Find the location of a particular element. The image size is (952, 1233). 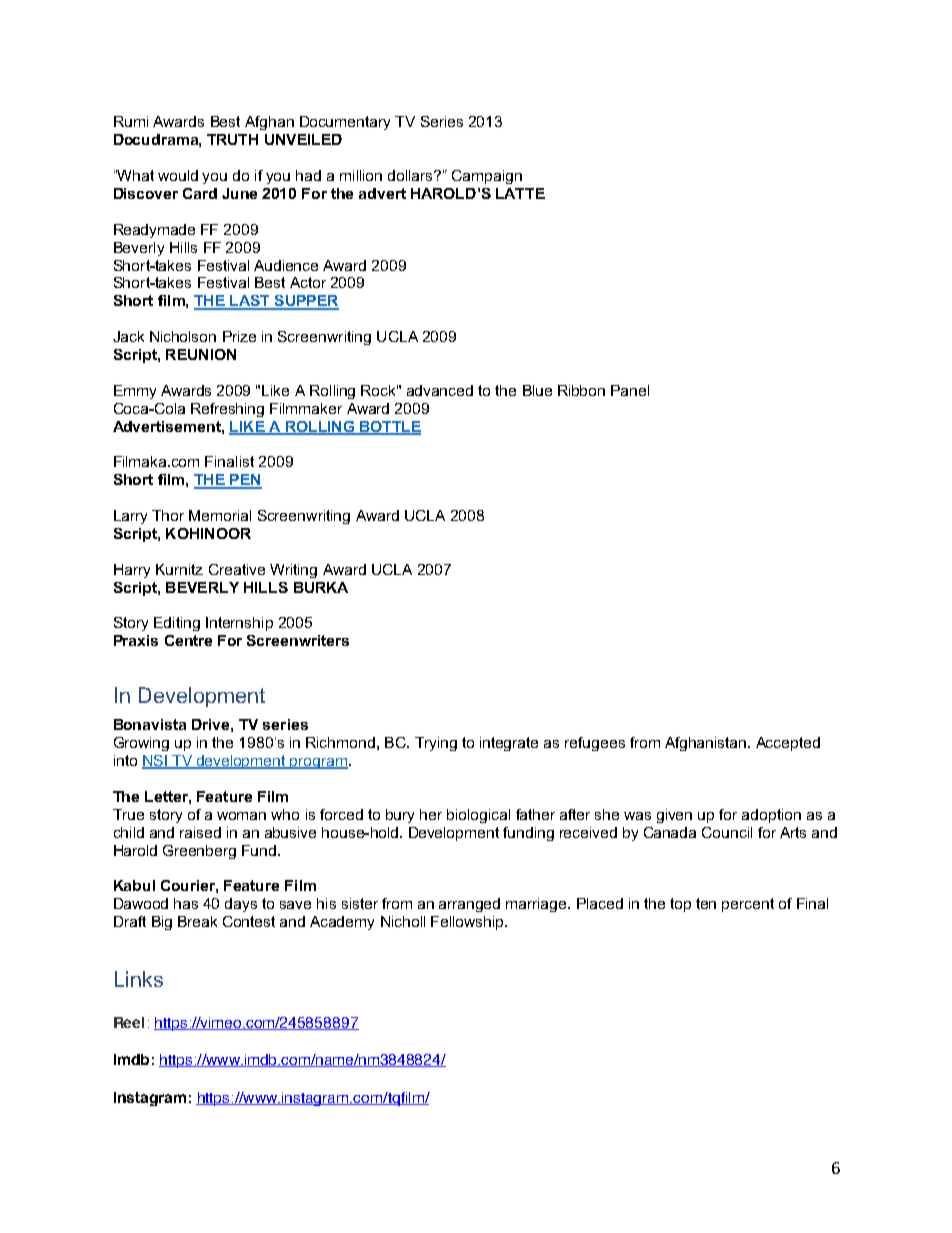

Accepted is located at coordinates (788, 744).
